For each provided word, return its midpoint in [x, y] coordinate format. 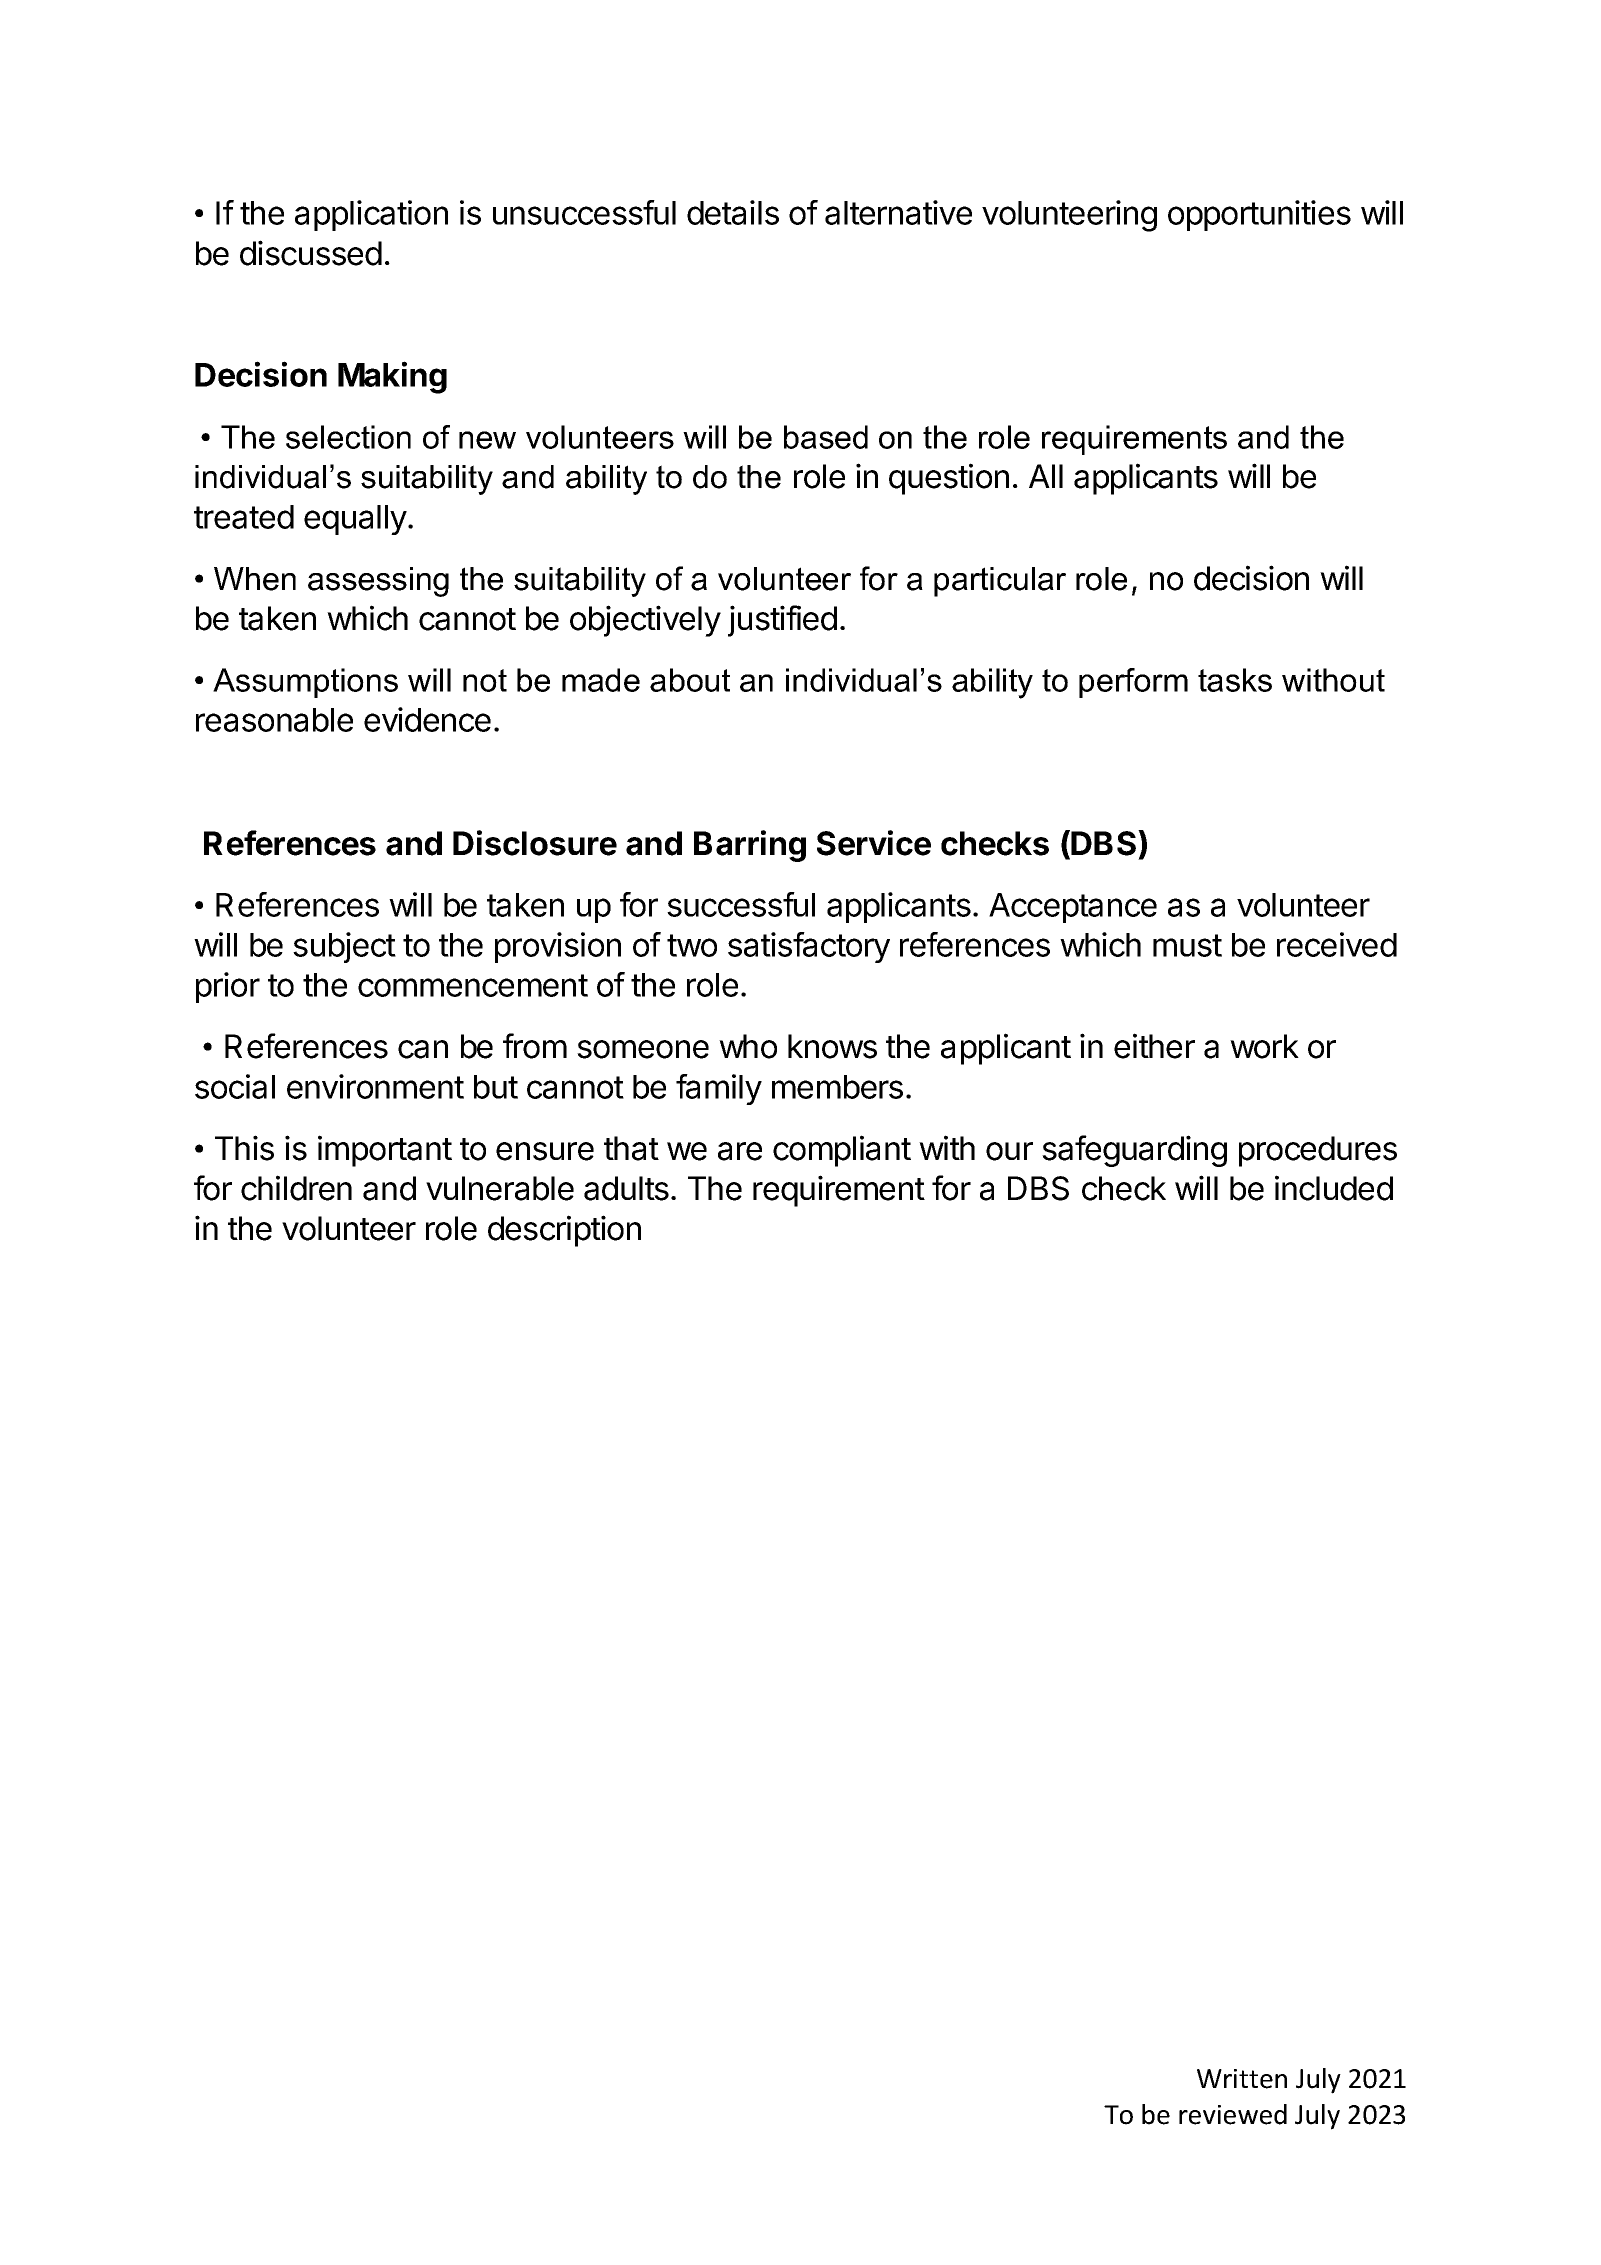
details [733, 212]
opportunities [1259, 215]
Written [1242, 2079]
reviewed [1233, 2114]
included [1334, 1188]
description [564, 1231]
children [296, 1188]
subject [344, 947]
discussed [311, 253]
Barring [750, 846]
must [1187, 945]
